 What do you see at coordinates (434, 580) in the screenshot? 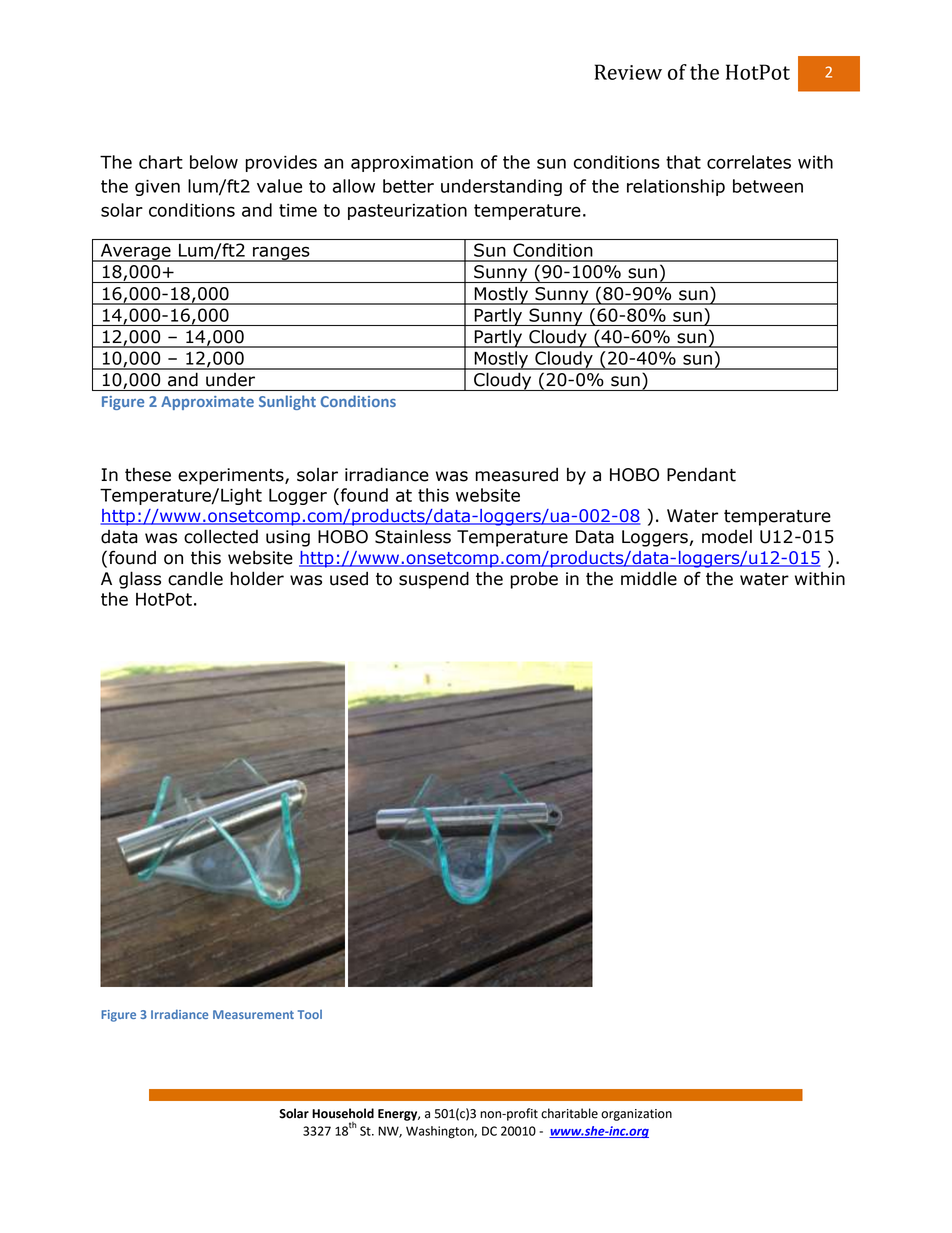
I see `suspend` at bounding box center [434, 580].
